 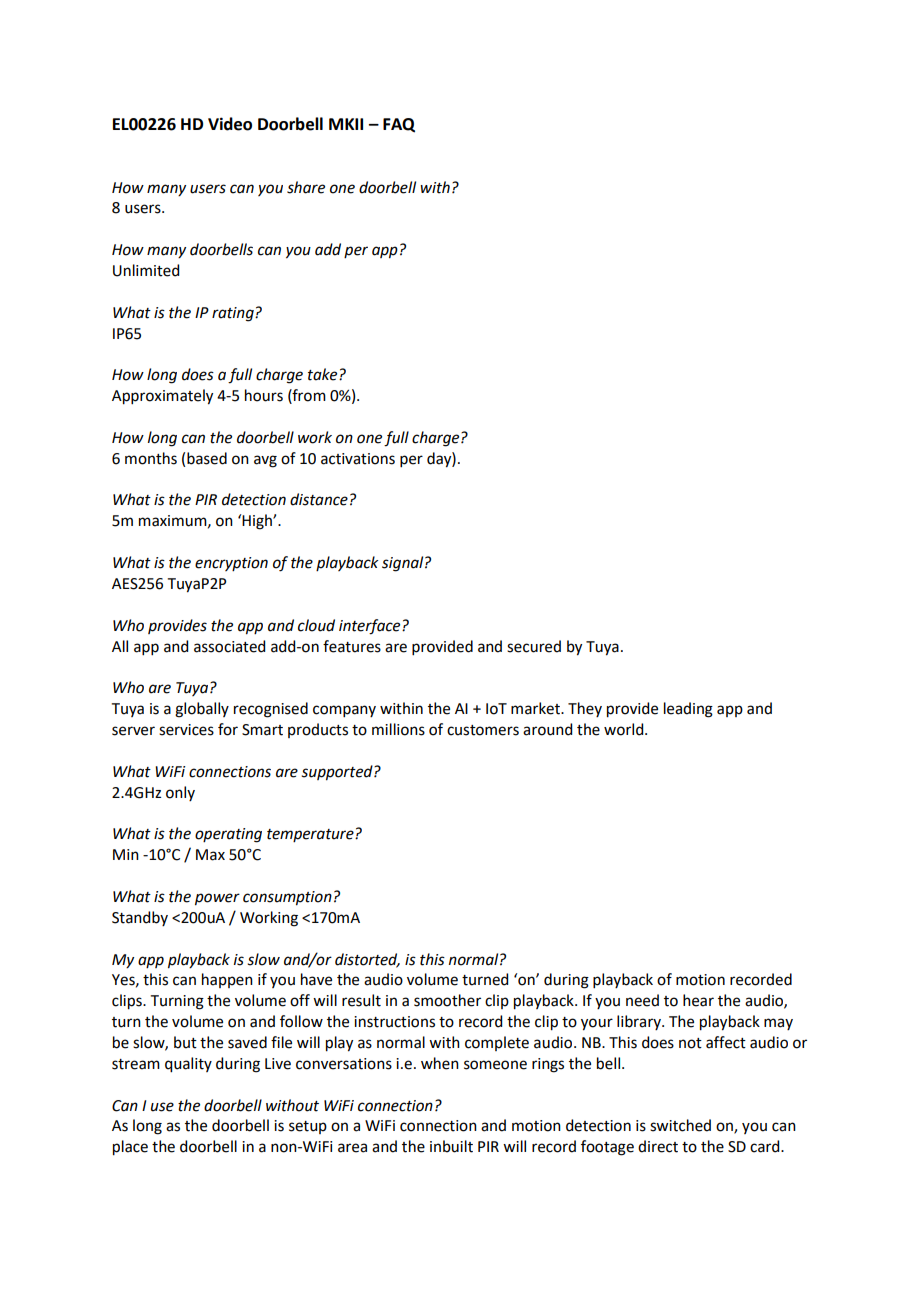 What do you see at coordinates (680, 1125) in the image?
I see `switched` at bounding box center [680, 1125].
